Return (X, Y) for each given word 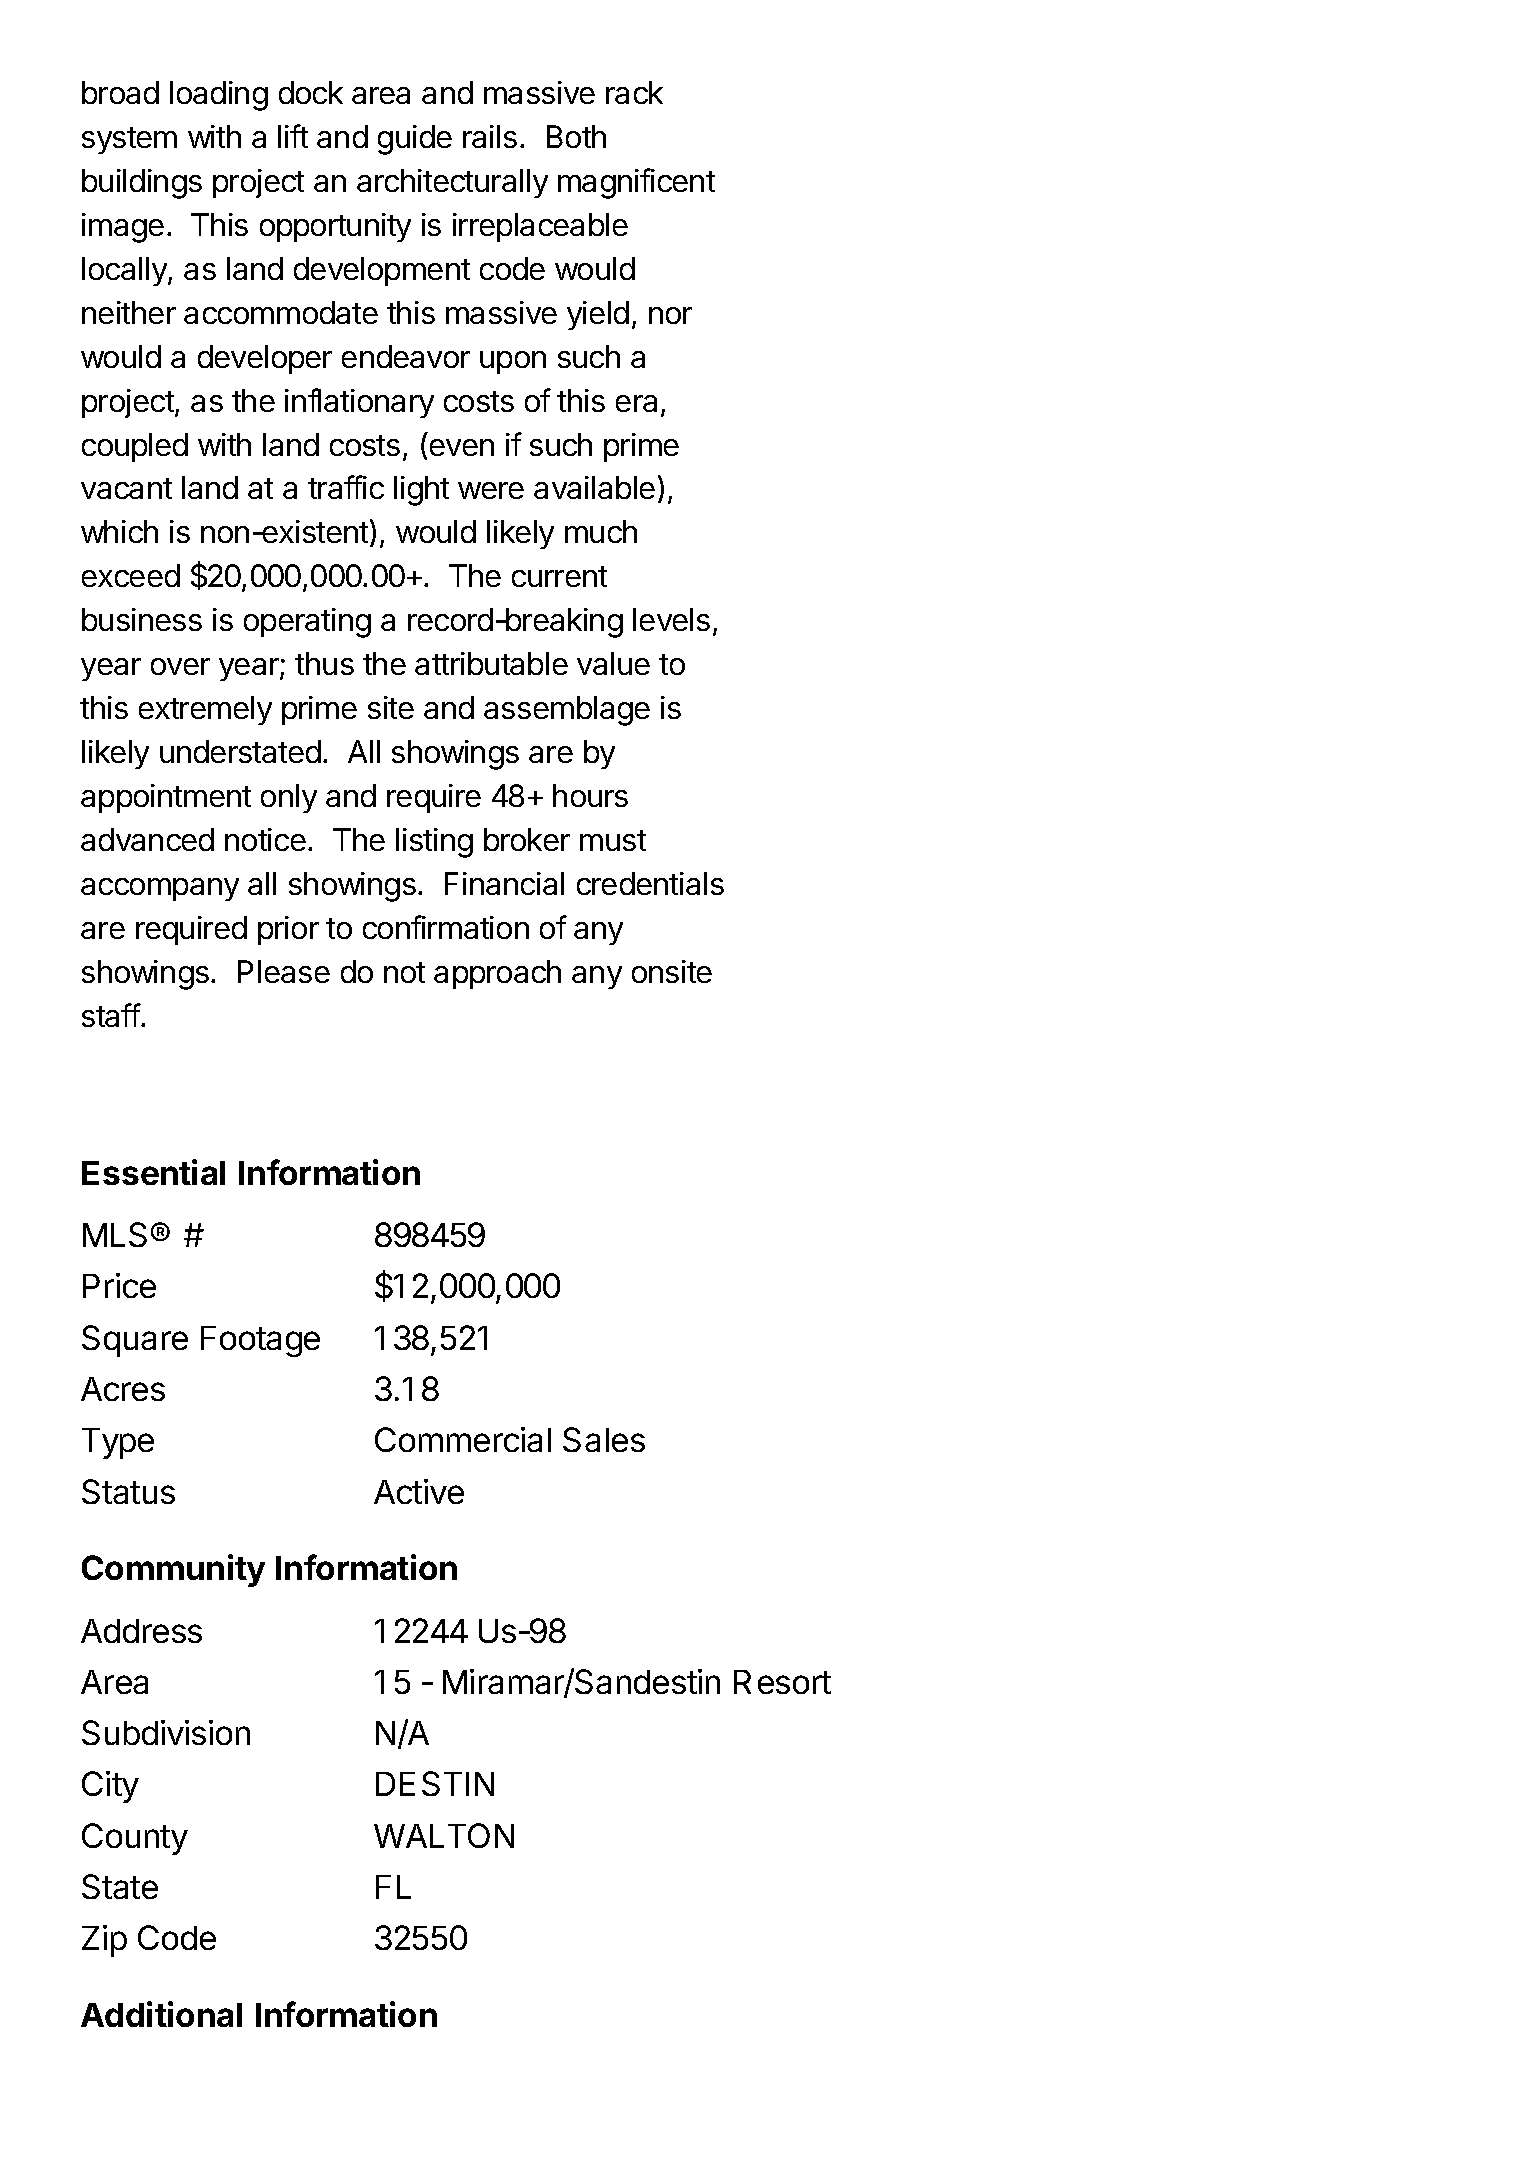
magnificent (636, 183)
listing (434, 843)
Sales (604, 1439)
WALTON (444, 1835)
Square (135, 1341)
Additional (161, 2014)
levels (671, 619)
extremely (205, 710)
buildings (142, 184)
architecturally (452, 183)
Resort (782, 1682)
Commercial (463, 1439)
